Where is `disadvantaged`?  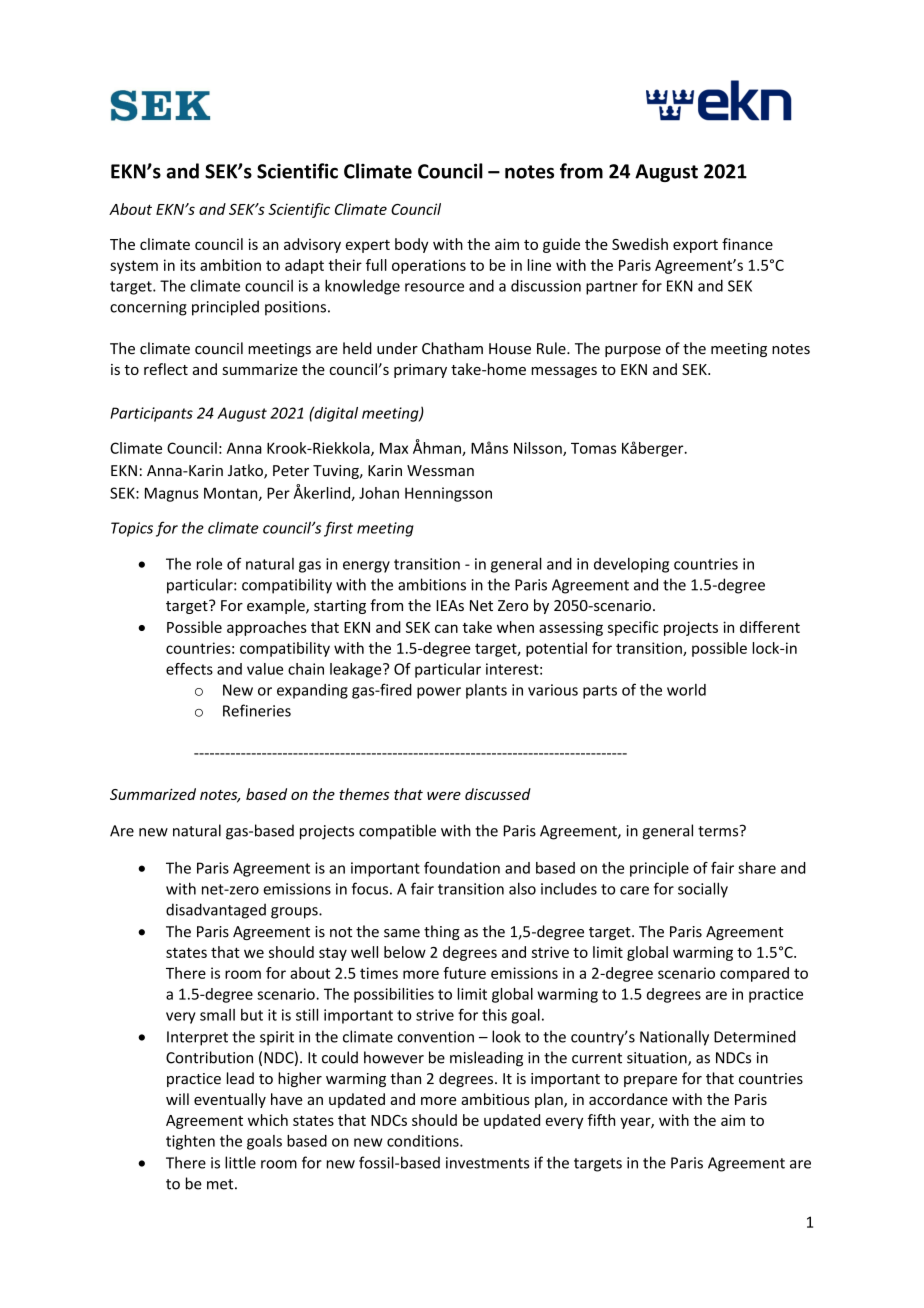 disadvantaged is located at coordinates (216, 911).
